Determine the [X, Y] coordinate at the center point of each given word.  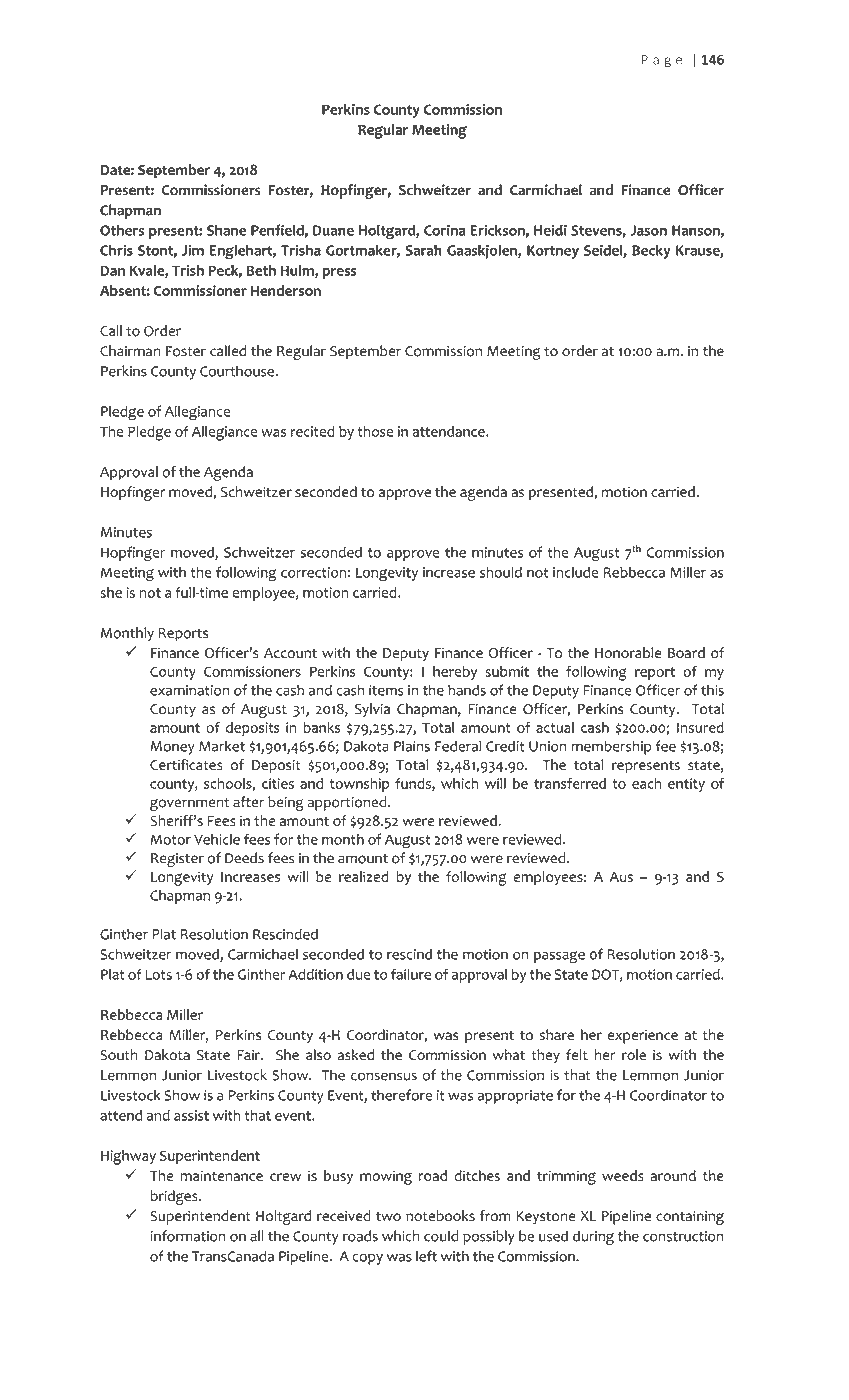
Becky [651, 251]
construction [683, 1236]
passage [559, 957]
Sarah [424, 250]
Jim [193, 250]
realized [364, 876]
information [188, 1236]
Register [177, 860]
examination [189, 690]
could [441, 1236]
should [501, 572]
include [575, 572]
